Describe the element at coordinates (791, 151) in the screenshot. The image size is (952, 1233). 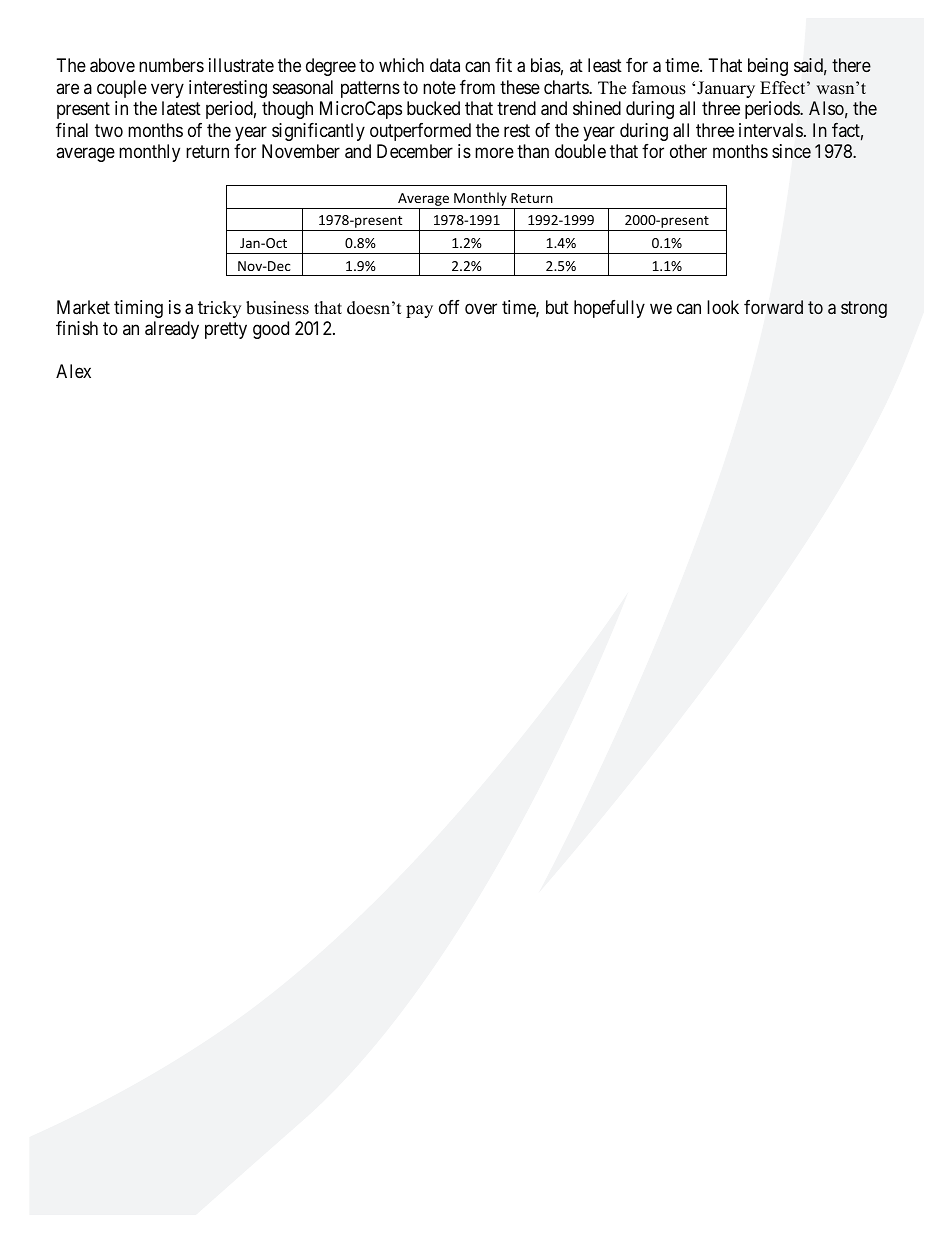
I see `since` at that location.
